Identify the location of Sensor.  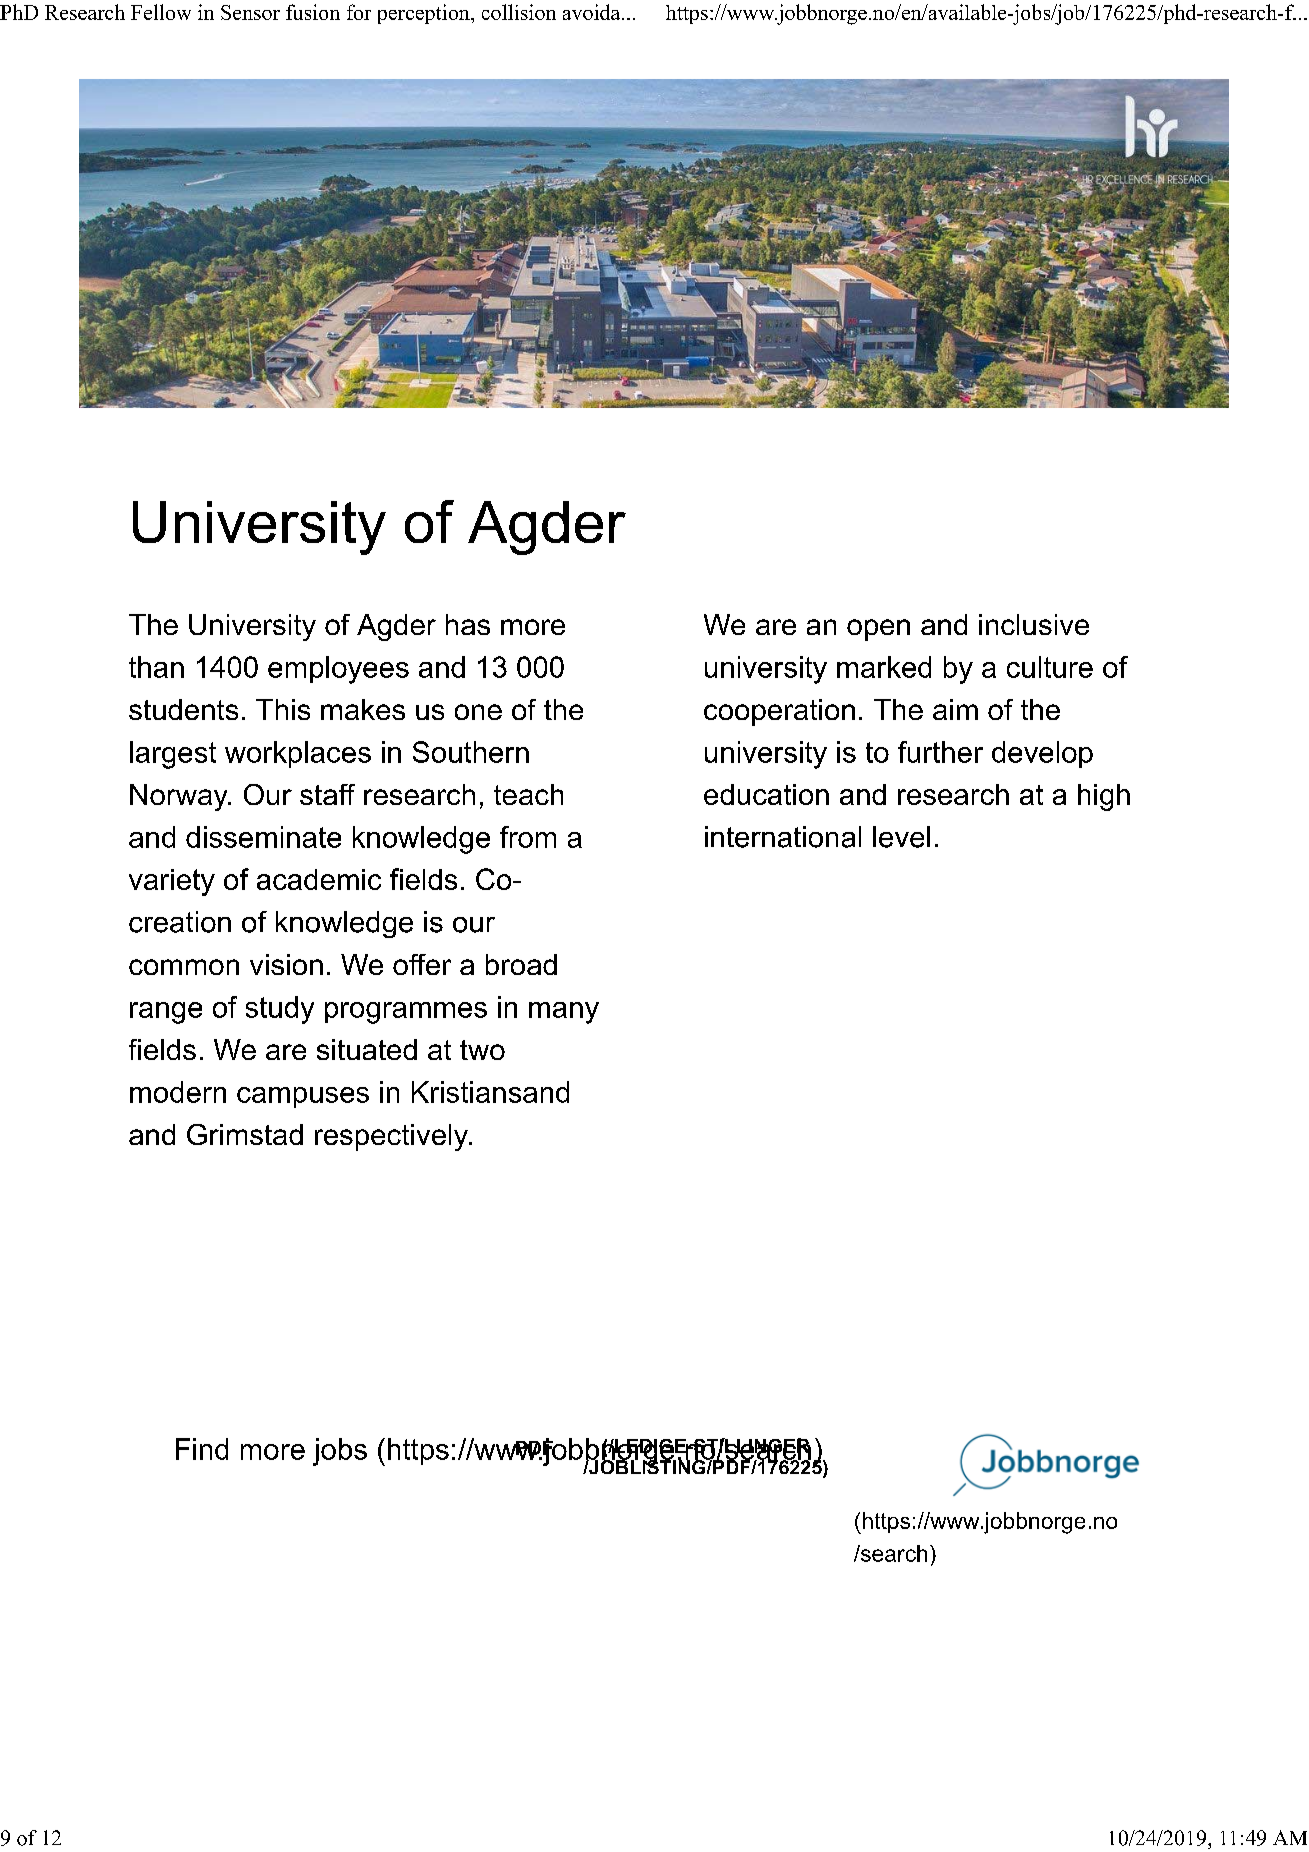
(250, 12).
